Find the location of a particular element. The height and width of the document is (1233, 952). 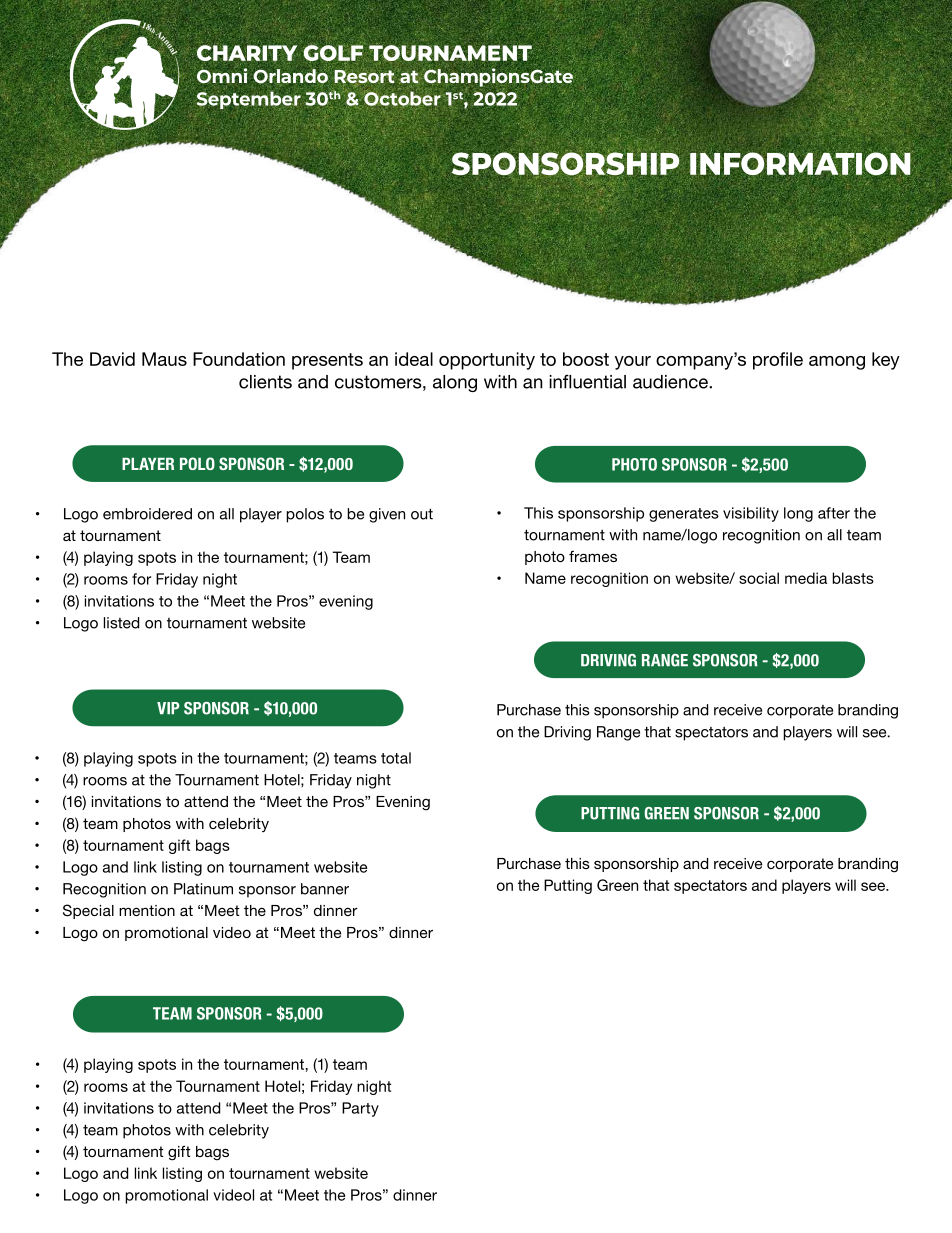

total is located at coordinates (396, 758).
